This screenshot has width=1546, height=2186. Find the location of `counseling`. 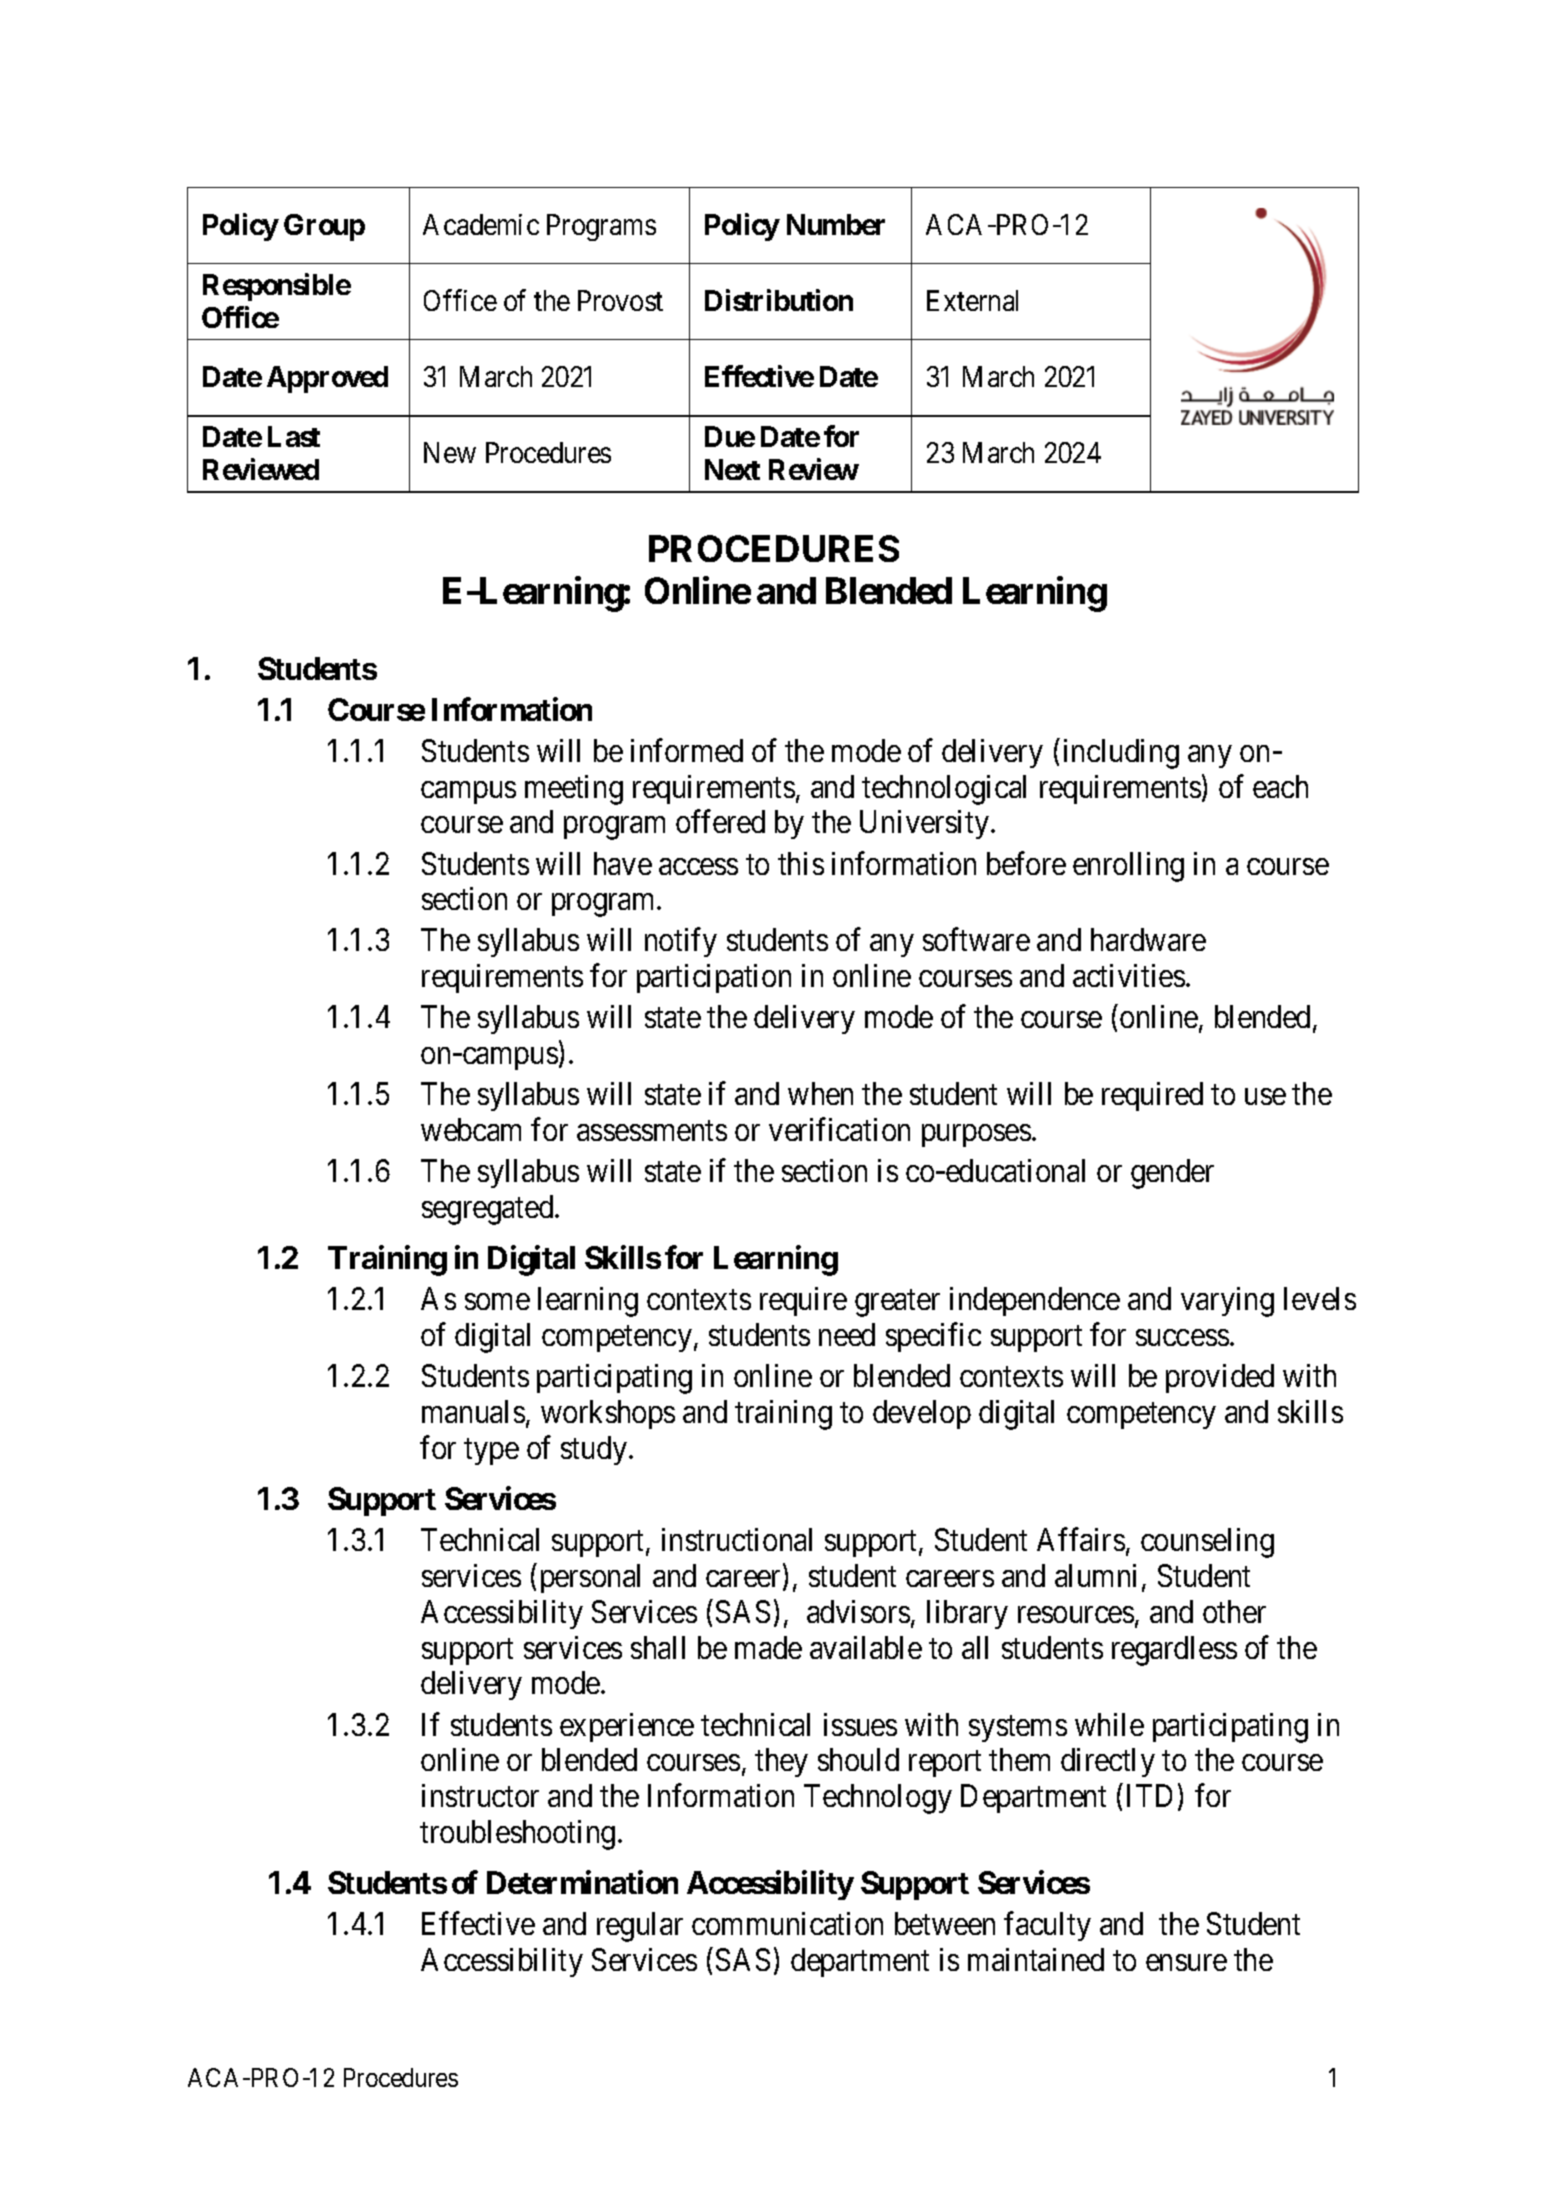

counseling is located at coordinates (1207, 1543).
